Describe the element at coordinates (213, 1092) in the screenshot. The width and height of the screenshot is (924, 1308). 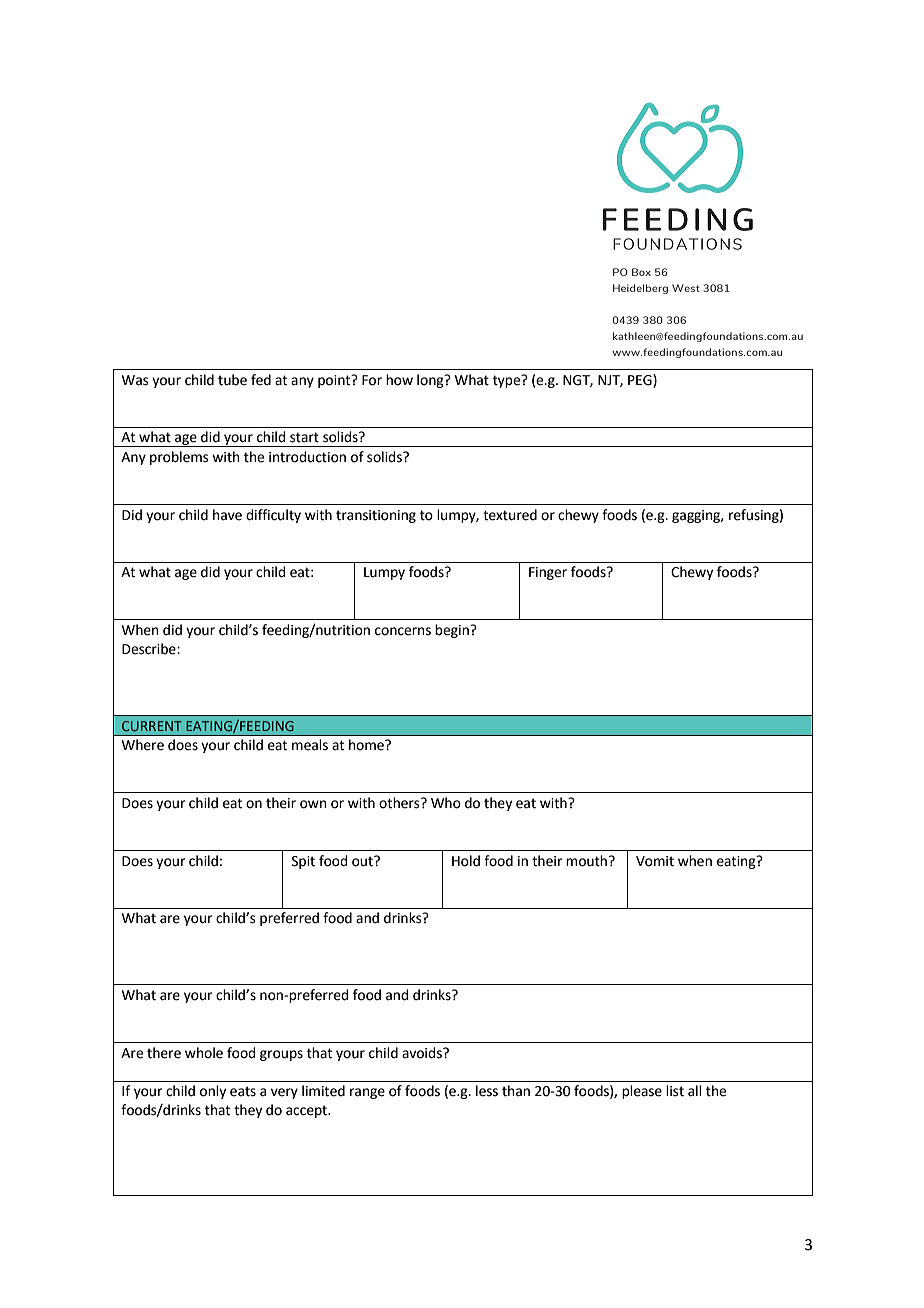
I see `only` at that location.
